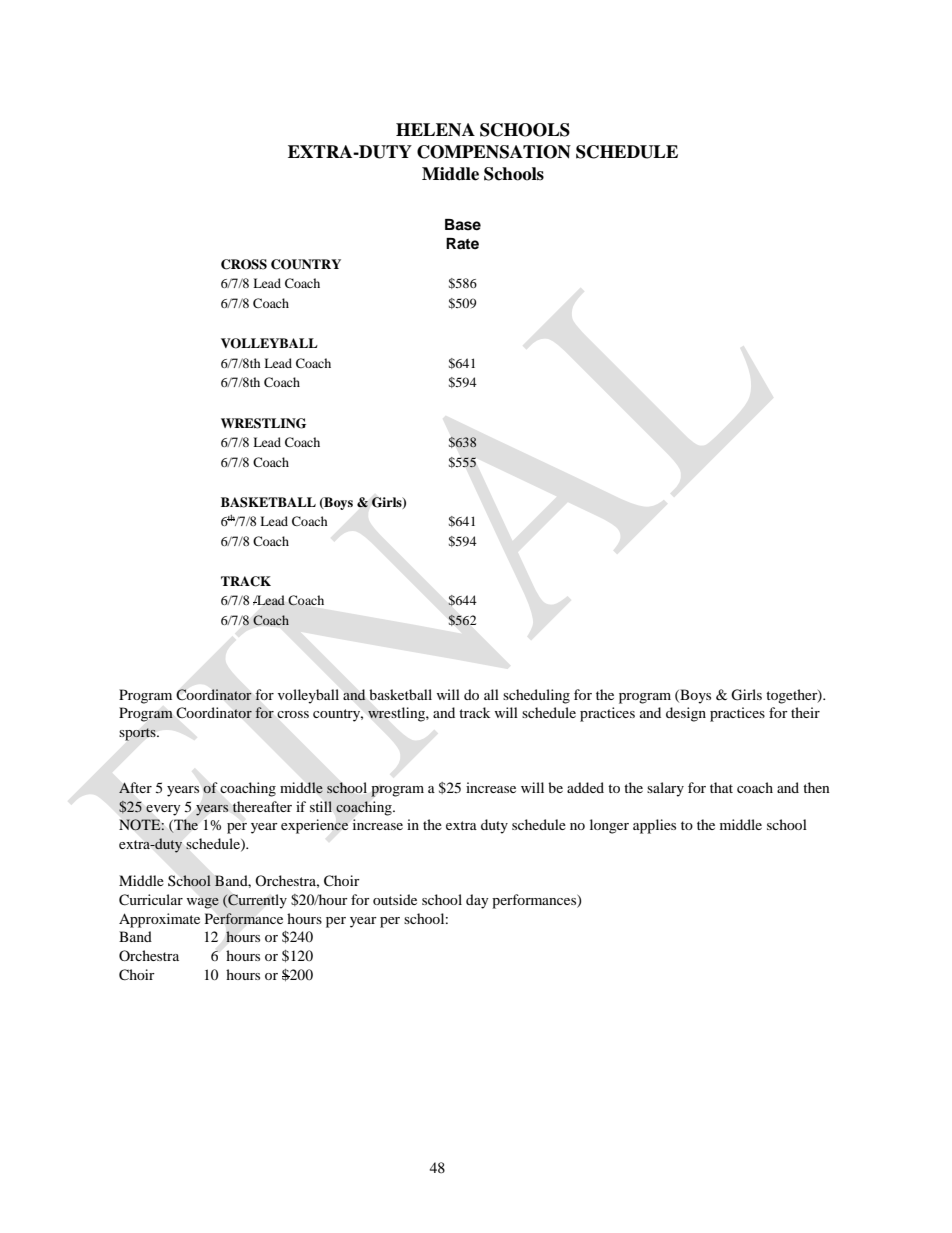 This screenshot has width=952, height=1233. What do you see at coordinates (686, 714) in the screenshot?
I see `design` at bounding box center [686, 714].
